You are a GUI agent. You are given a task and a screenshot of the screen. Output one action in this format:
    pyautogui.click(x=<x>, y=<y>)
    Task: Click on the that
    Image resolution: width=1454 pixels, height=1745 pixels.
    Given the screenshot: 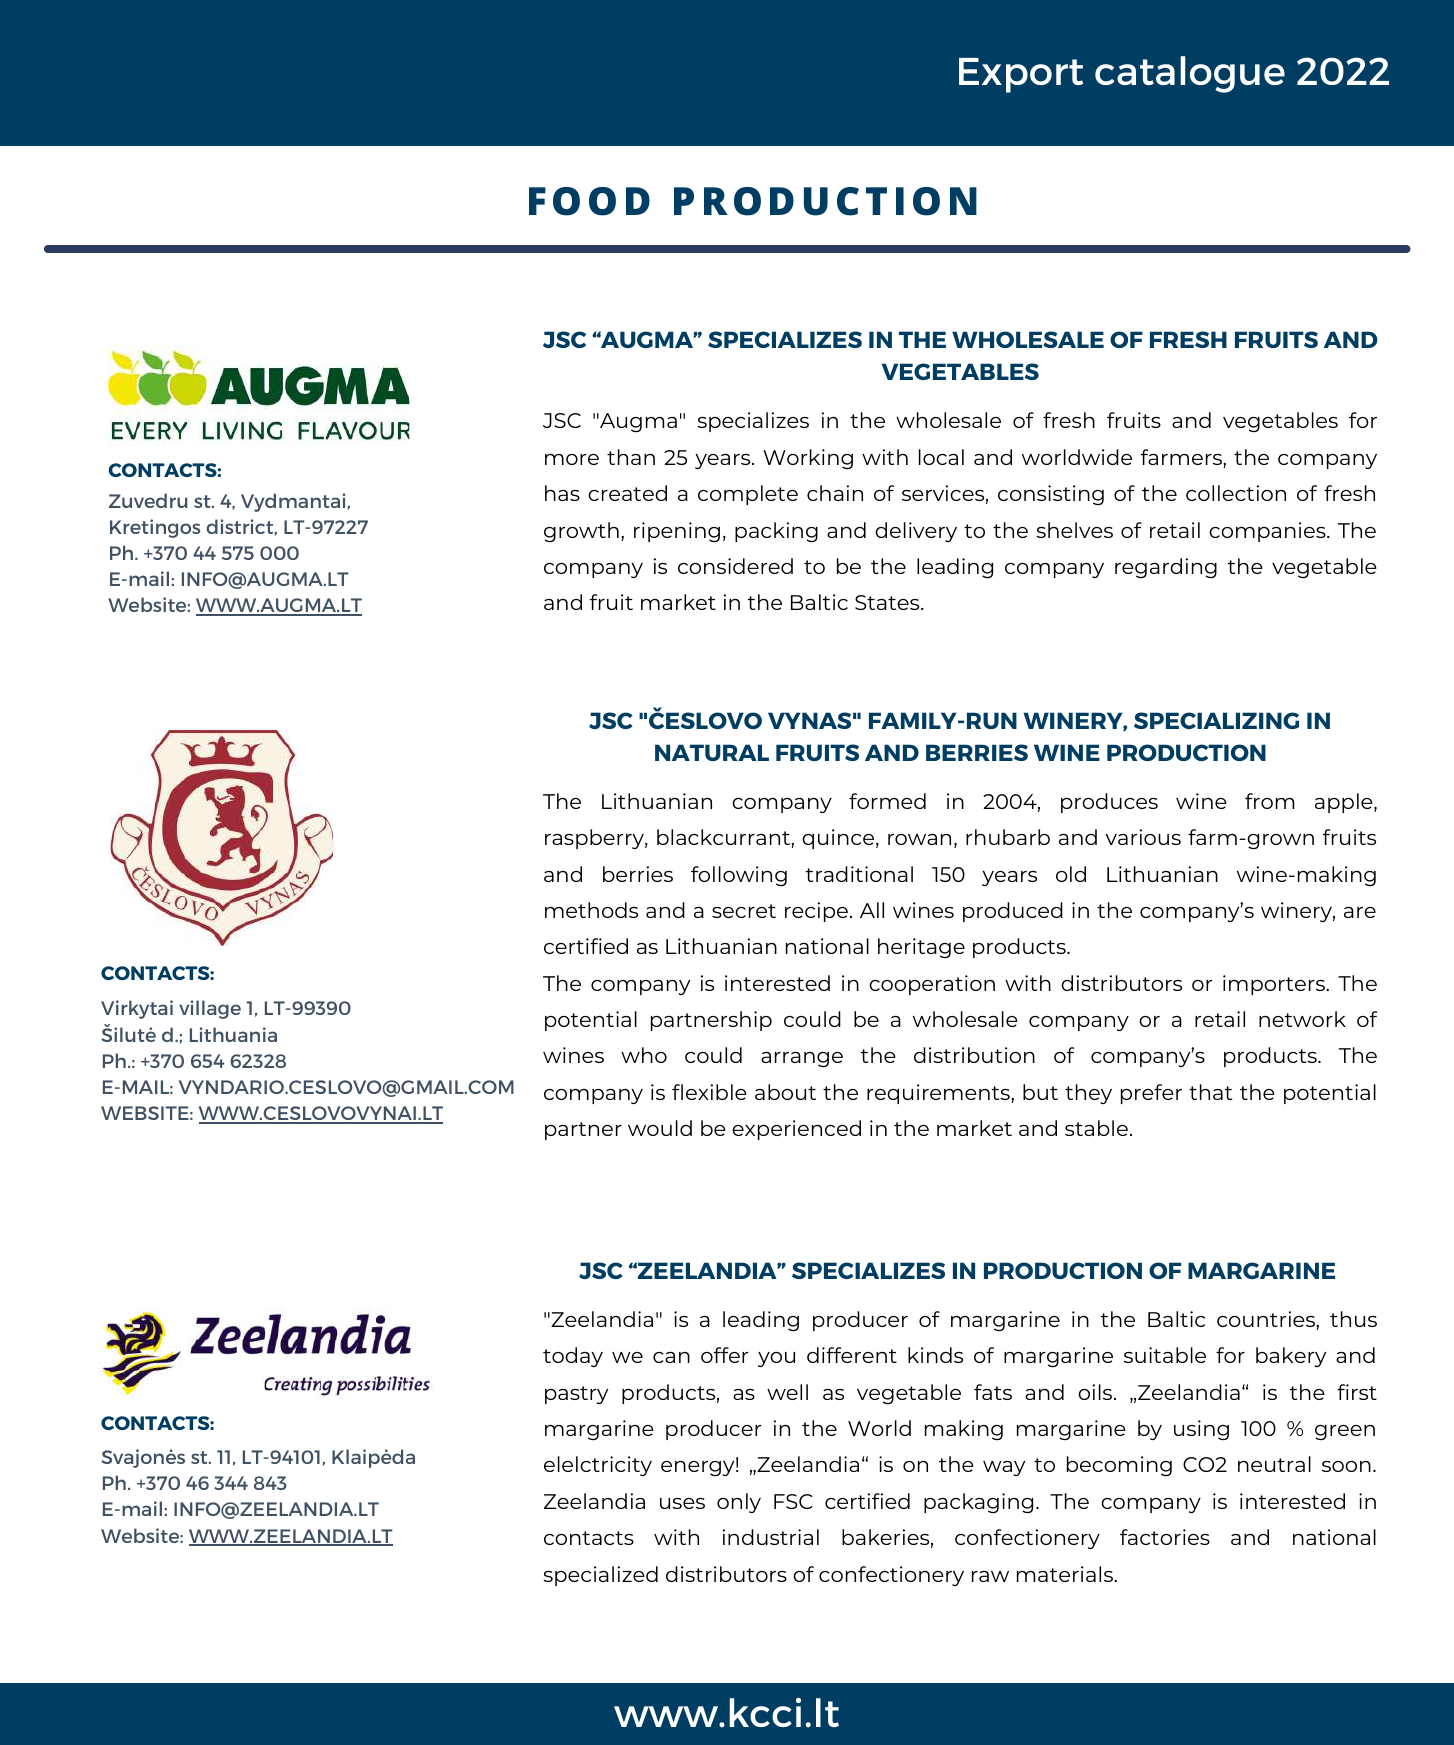 What is the action you would take?
    pyautogui.click(x=1210, y=1092)
